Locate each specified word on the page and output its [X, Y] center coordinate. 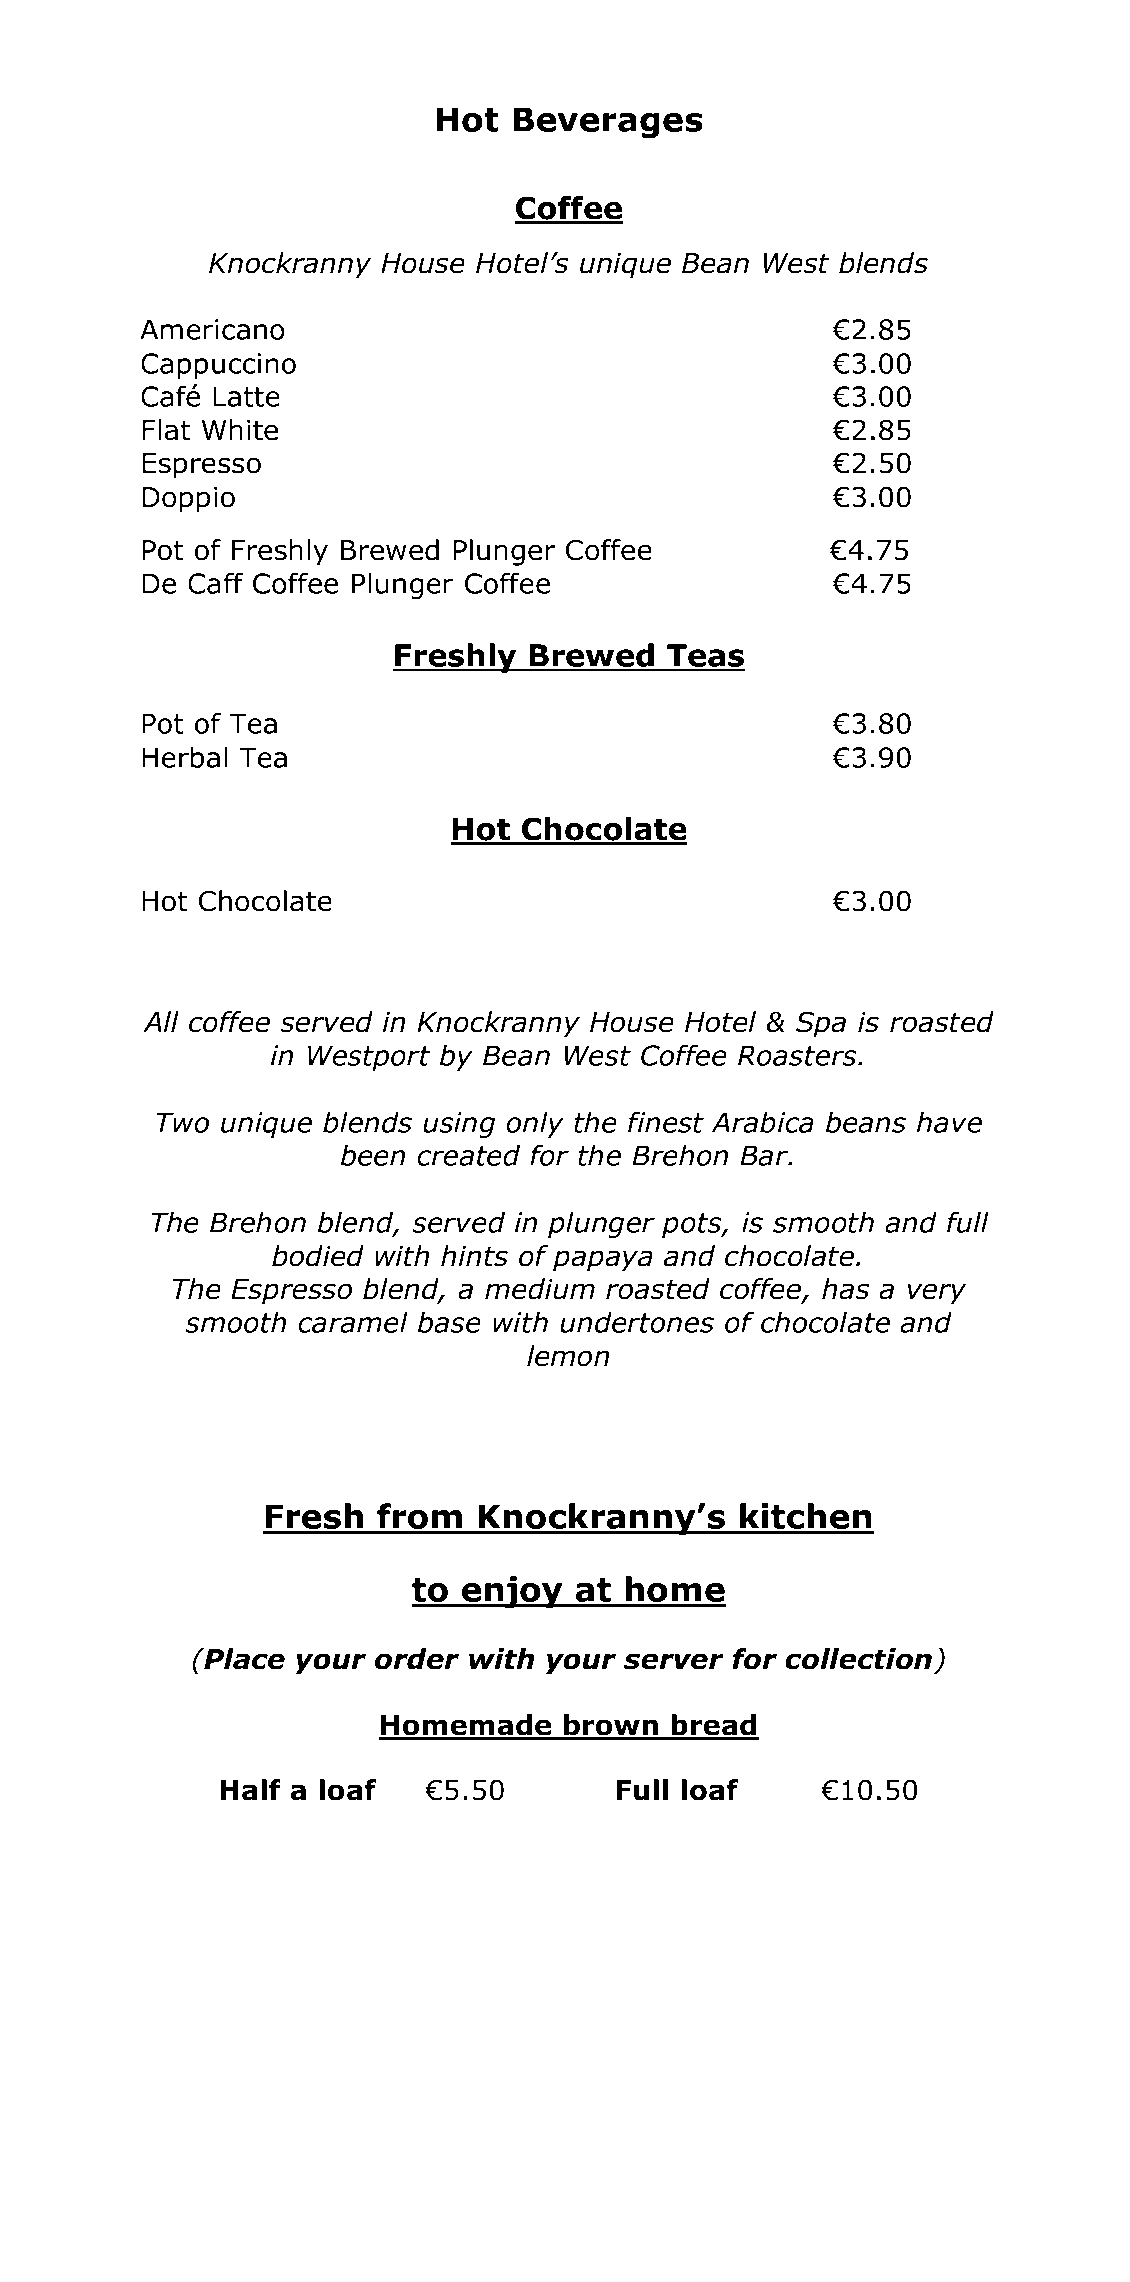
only [535, 1124]
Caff [215, 583]
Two [182, 1122]
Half [250, 1790]
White [240, 430]
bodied [318, 1256]
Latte [246, 396]
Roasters [798, 1055]
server [674, 1661]
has [846, 1289]
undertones [637, 1322]
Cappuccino [218, 366]
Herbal [184, 757]
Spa [821, 1024]
